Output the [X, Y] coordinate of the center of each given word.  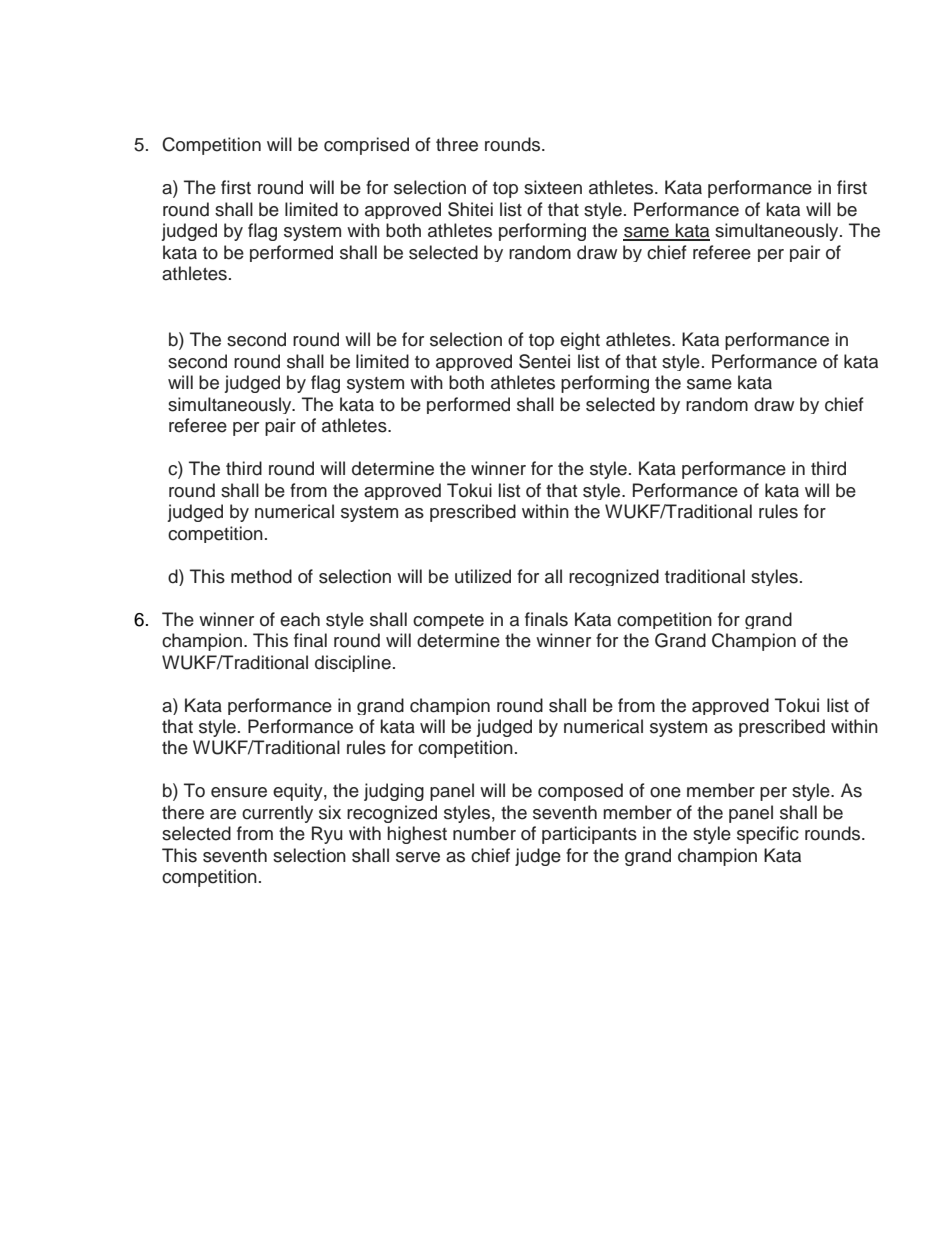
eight [580, 341]
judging [394, 792]
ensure [239, 792]
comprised [366, 146]
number [484, 833]
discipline [353, 663]
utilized [483, 576]
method [261, 576]
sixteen [553, 187]
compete [448, 621]
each [300, 619]
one [665, 792]
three [457, 144]
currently [277, 814]
